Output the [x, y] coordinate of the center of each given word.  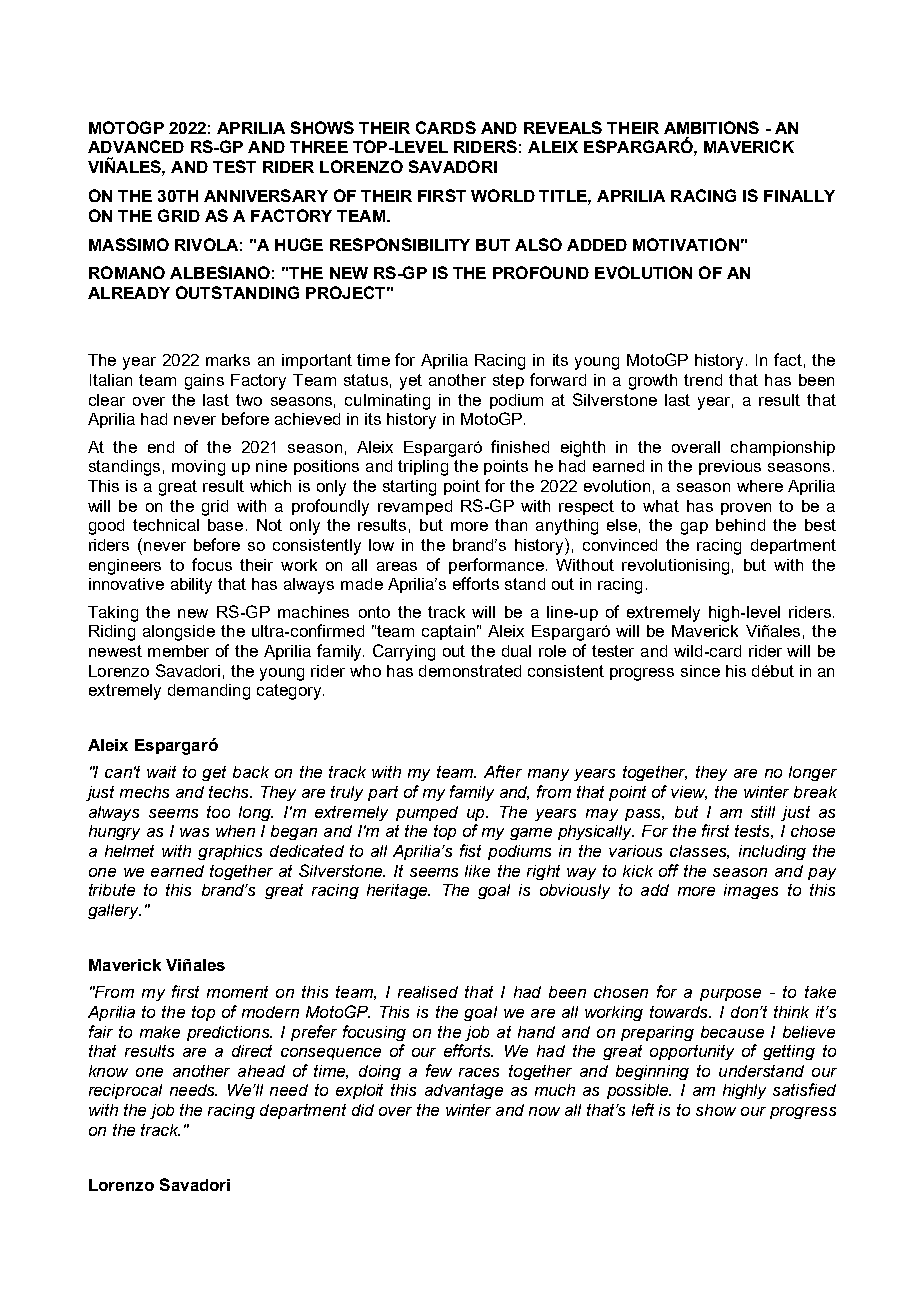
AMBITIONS [711, 127]
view [689, 793]
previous [730, 467]
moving [198, 468]
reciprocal [125, 1091]
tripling [423, 468]
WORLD [503, 195]
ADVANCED [136, 146]
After [503, 771]
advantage [464, 1091]
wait [161, 772]
